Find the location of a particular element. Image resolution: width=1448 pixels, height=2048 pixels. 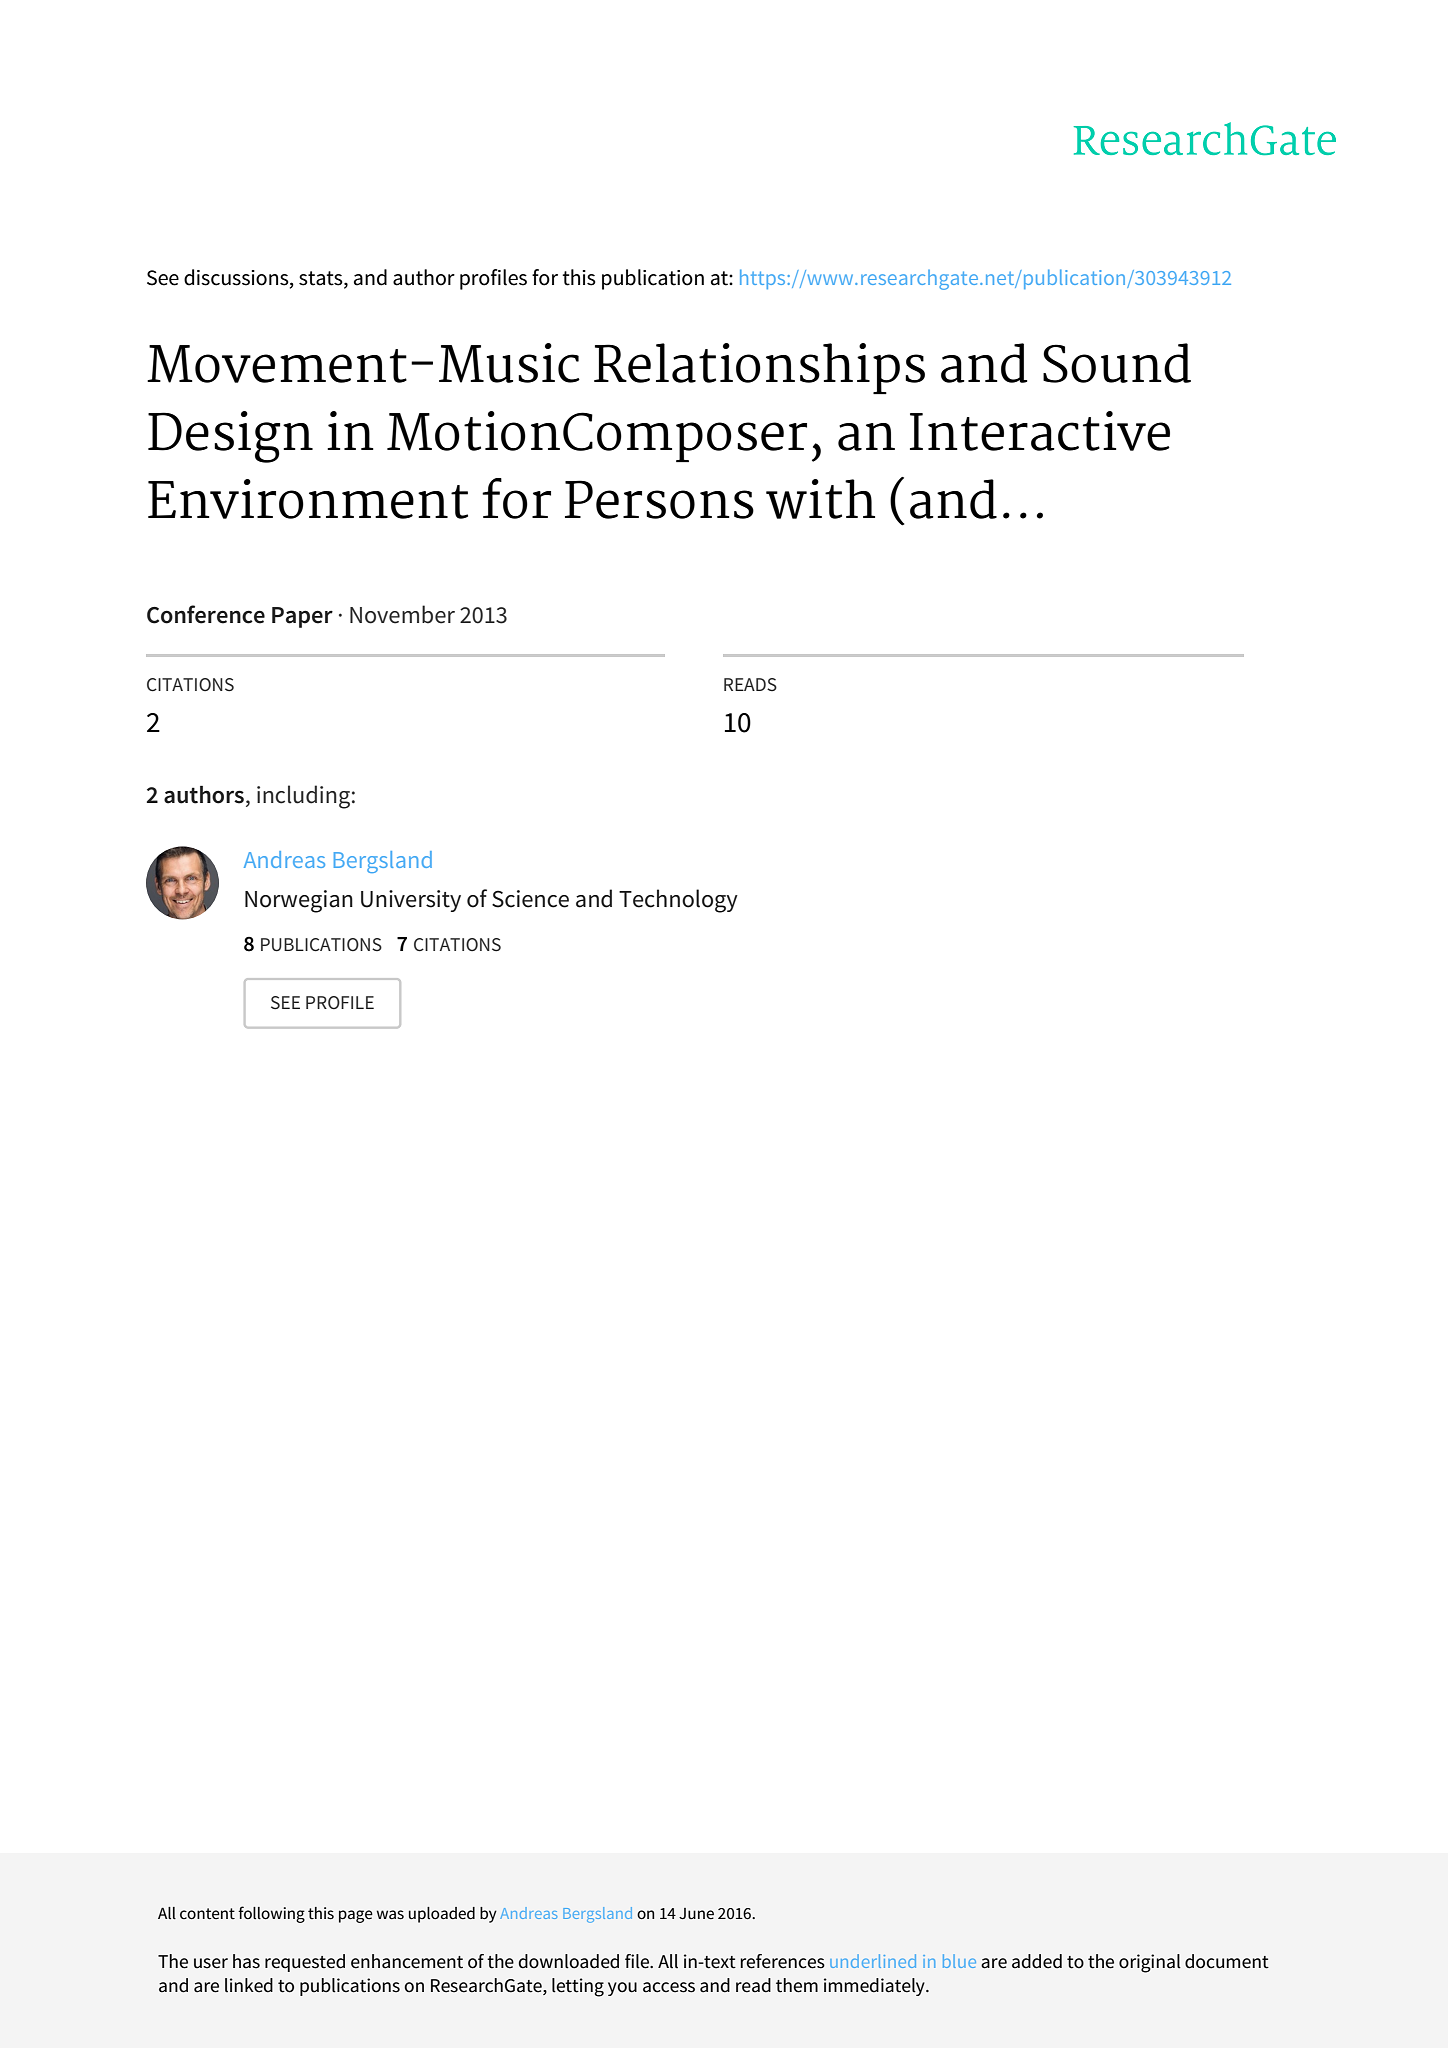

Sound is located at coordinates (1117, 363).
